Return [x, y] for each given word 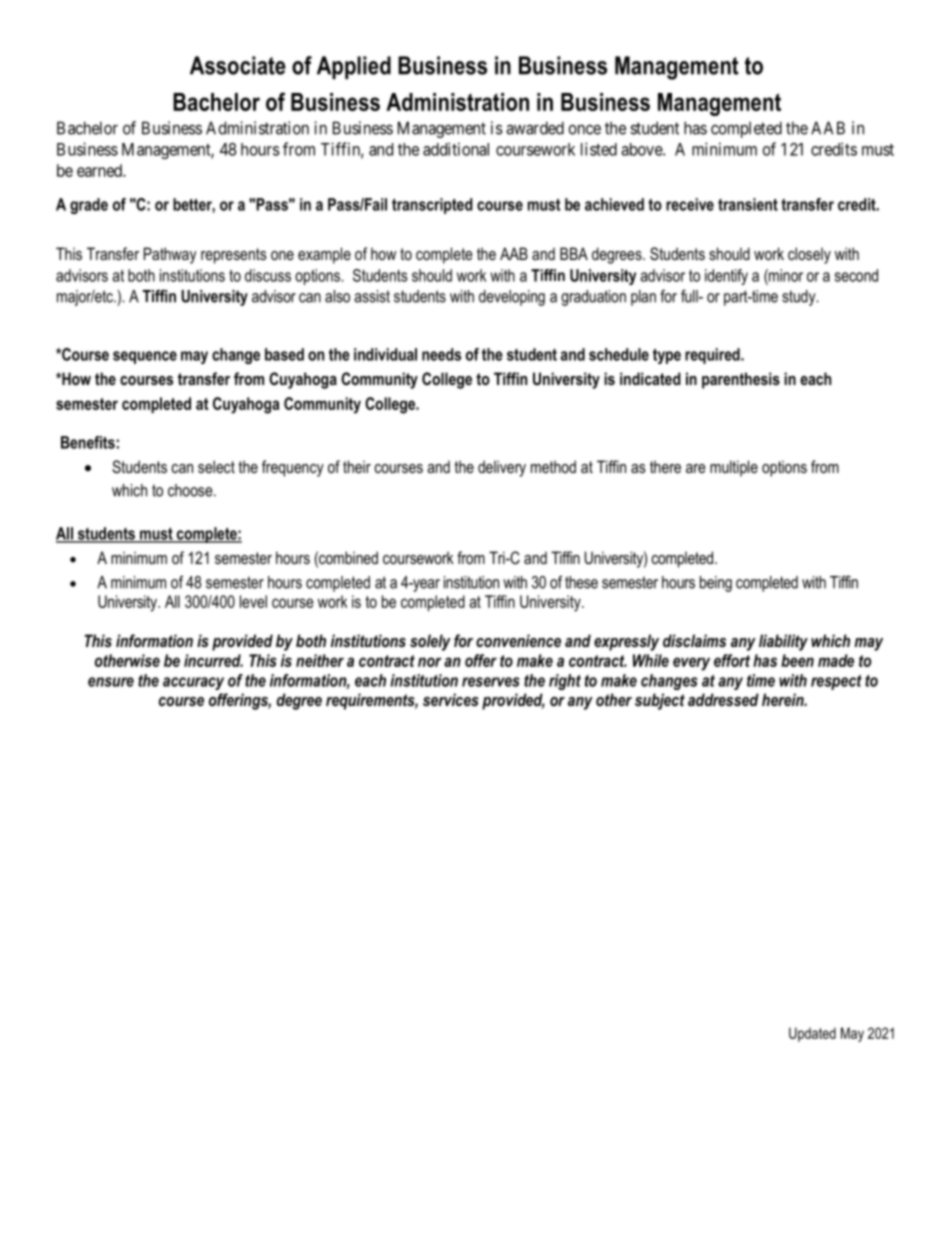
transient [748, 204]
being [716, 584]
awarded [535, 128]
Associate [238, 65]
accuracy [193, 683]
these [581, 582]
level [253, 601]
